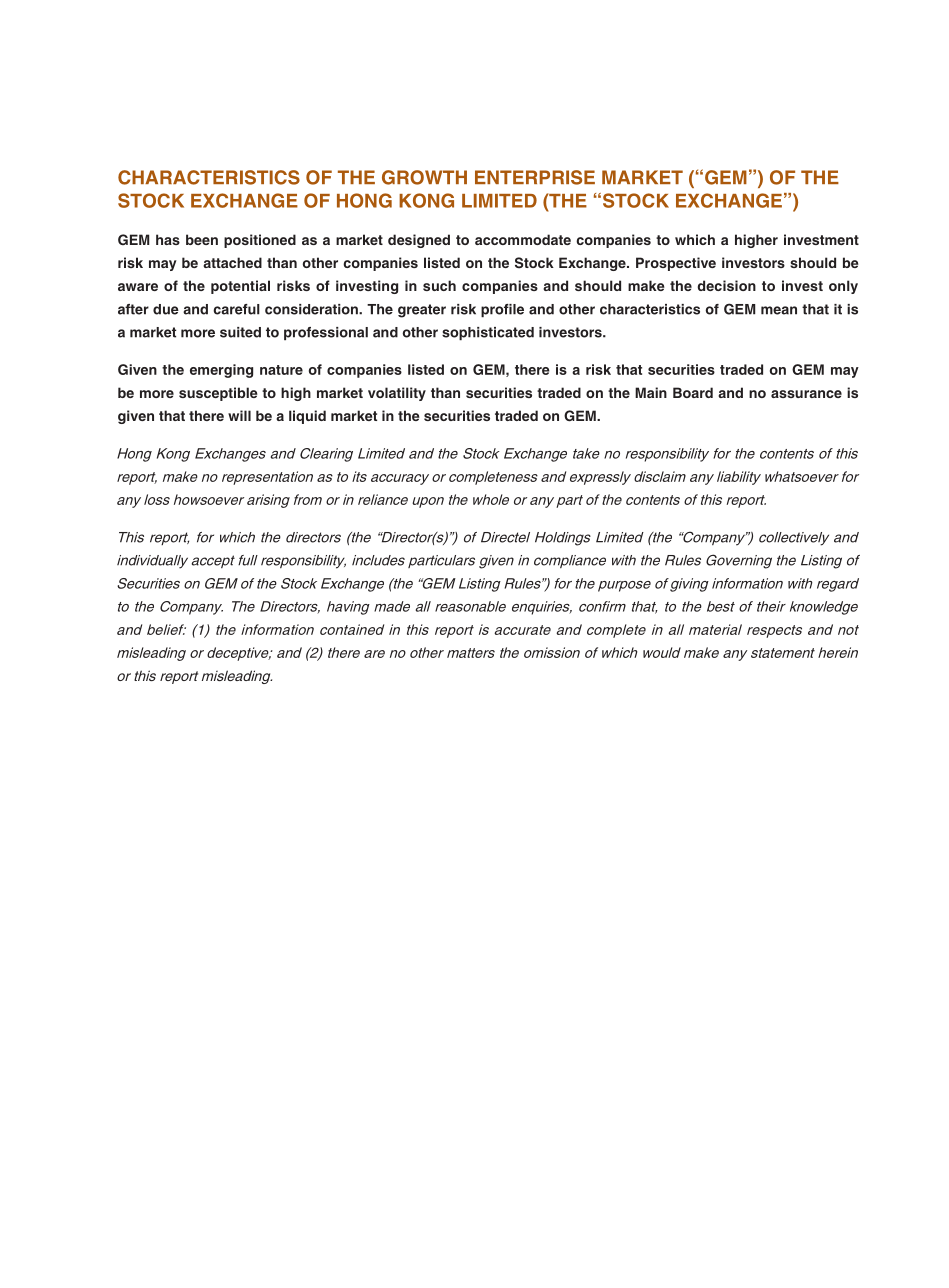  What do you see at coordinates (676, 264) in the document?
I see `Prospective` at bounding box center [676, 264].
